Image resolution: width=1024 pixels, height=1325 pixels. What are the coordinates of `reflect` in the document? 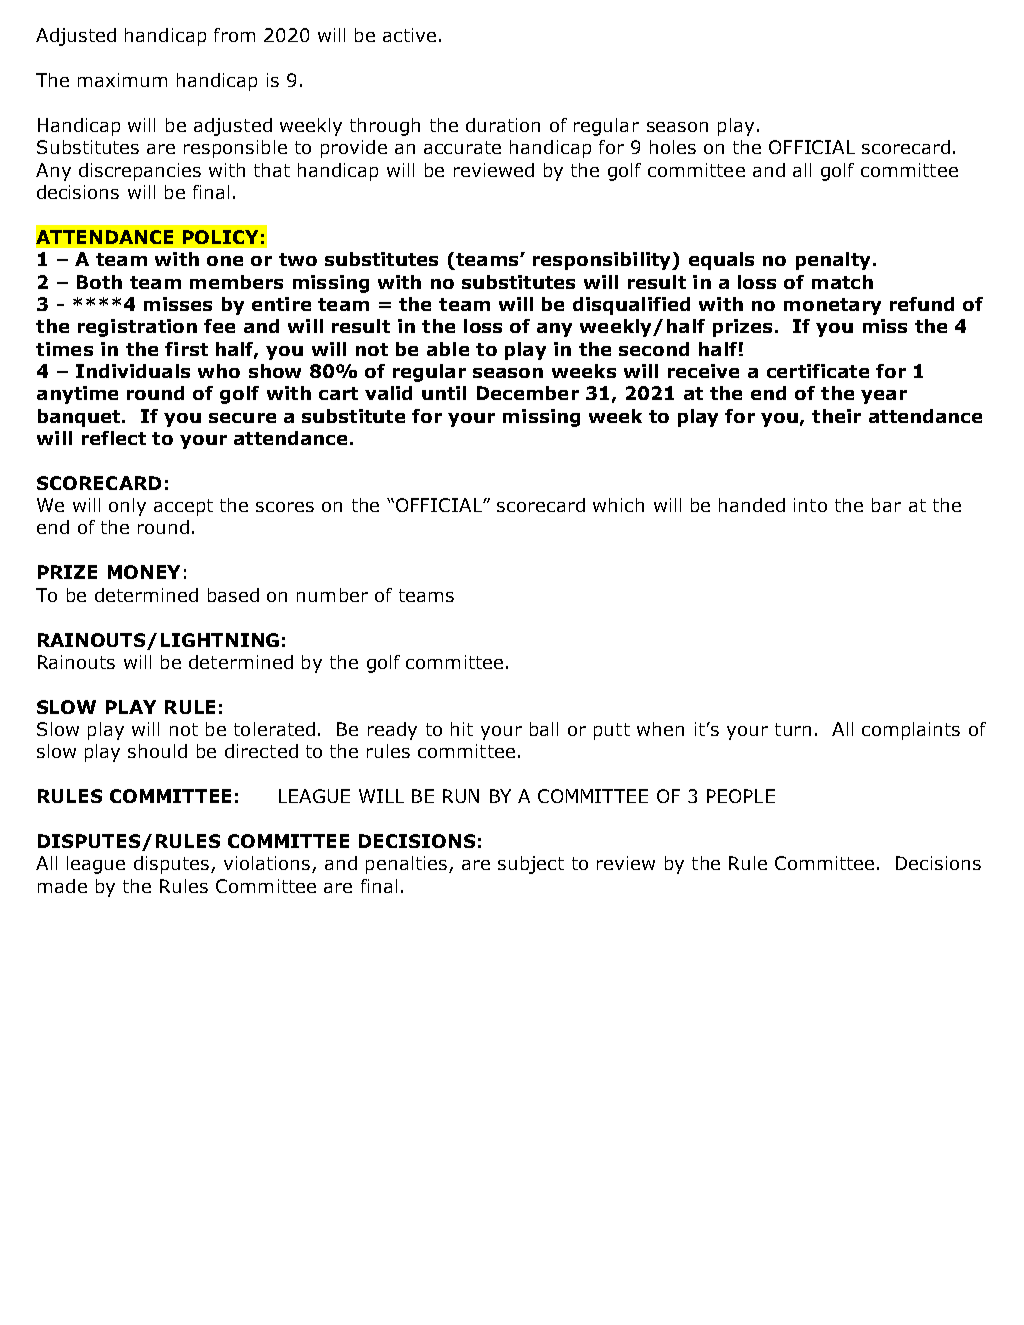 It's located at (114, 438).
